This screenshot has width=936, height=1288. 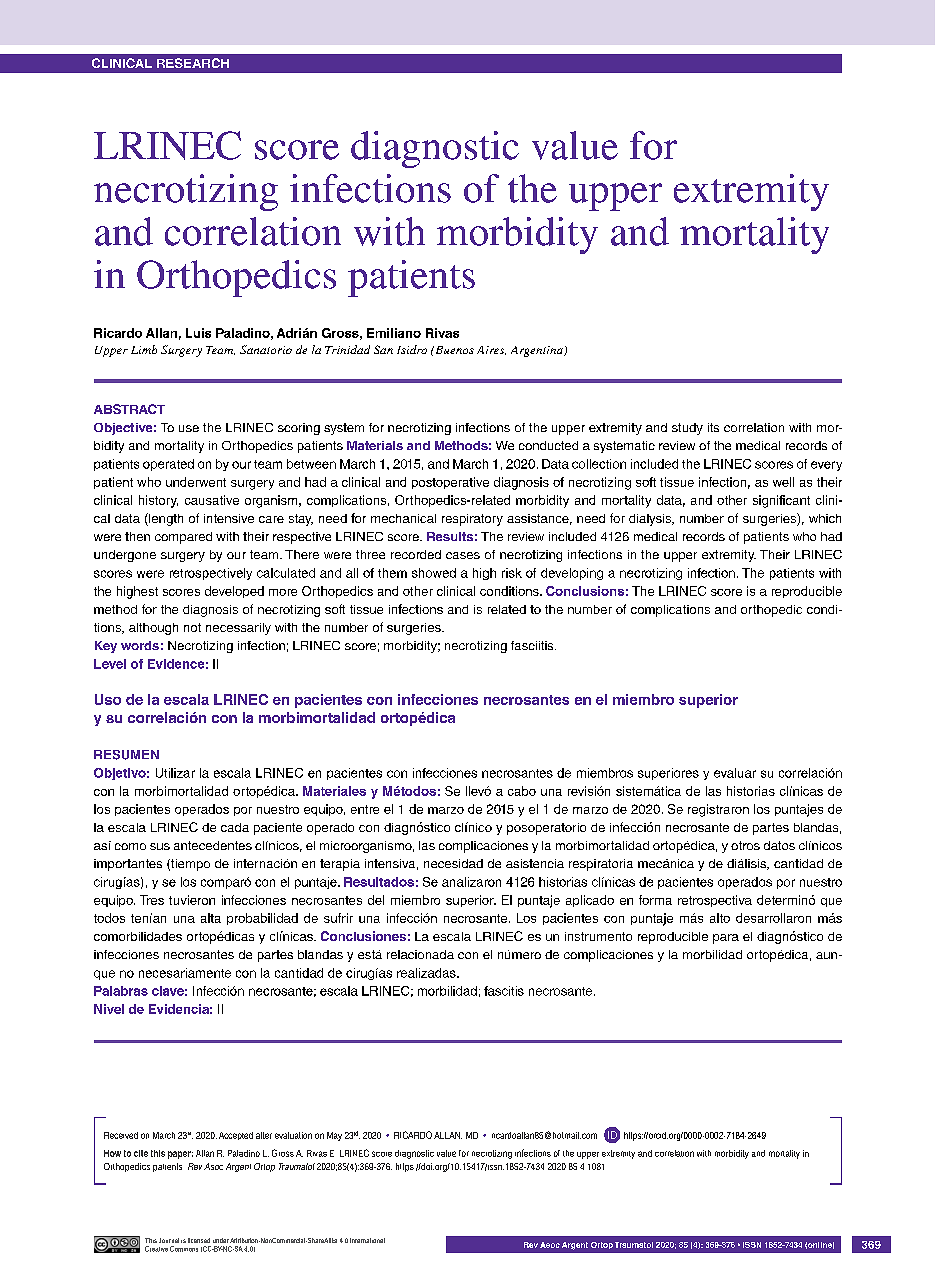 I want to click on International, so click(x=367, y=1240).
